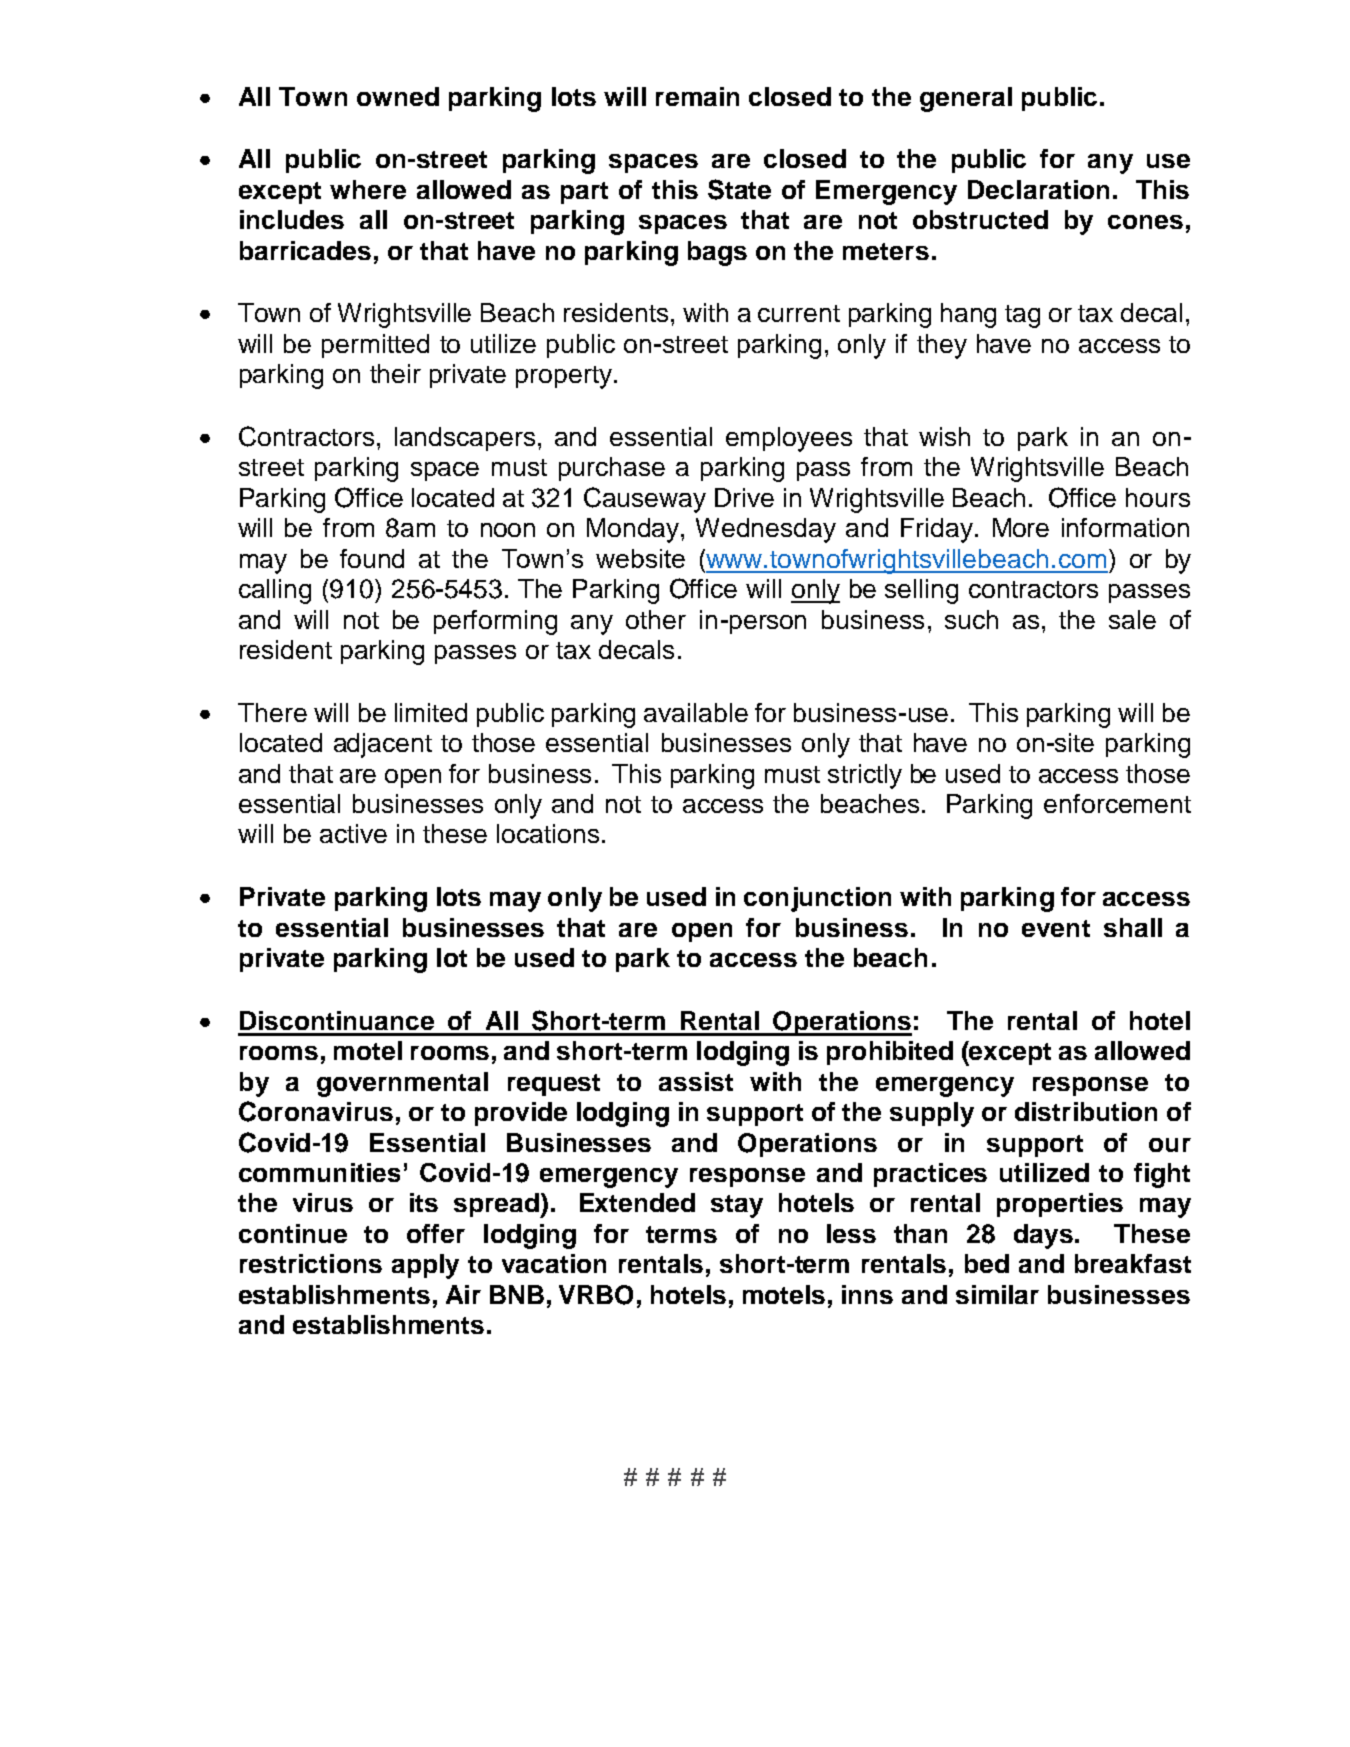 The height and width of the screenshot is (1747, 1350). What do you see at coordinates (737, 1206) in the screenshot?
I see `stay` at bounding box center [737, 1206].
